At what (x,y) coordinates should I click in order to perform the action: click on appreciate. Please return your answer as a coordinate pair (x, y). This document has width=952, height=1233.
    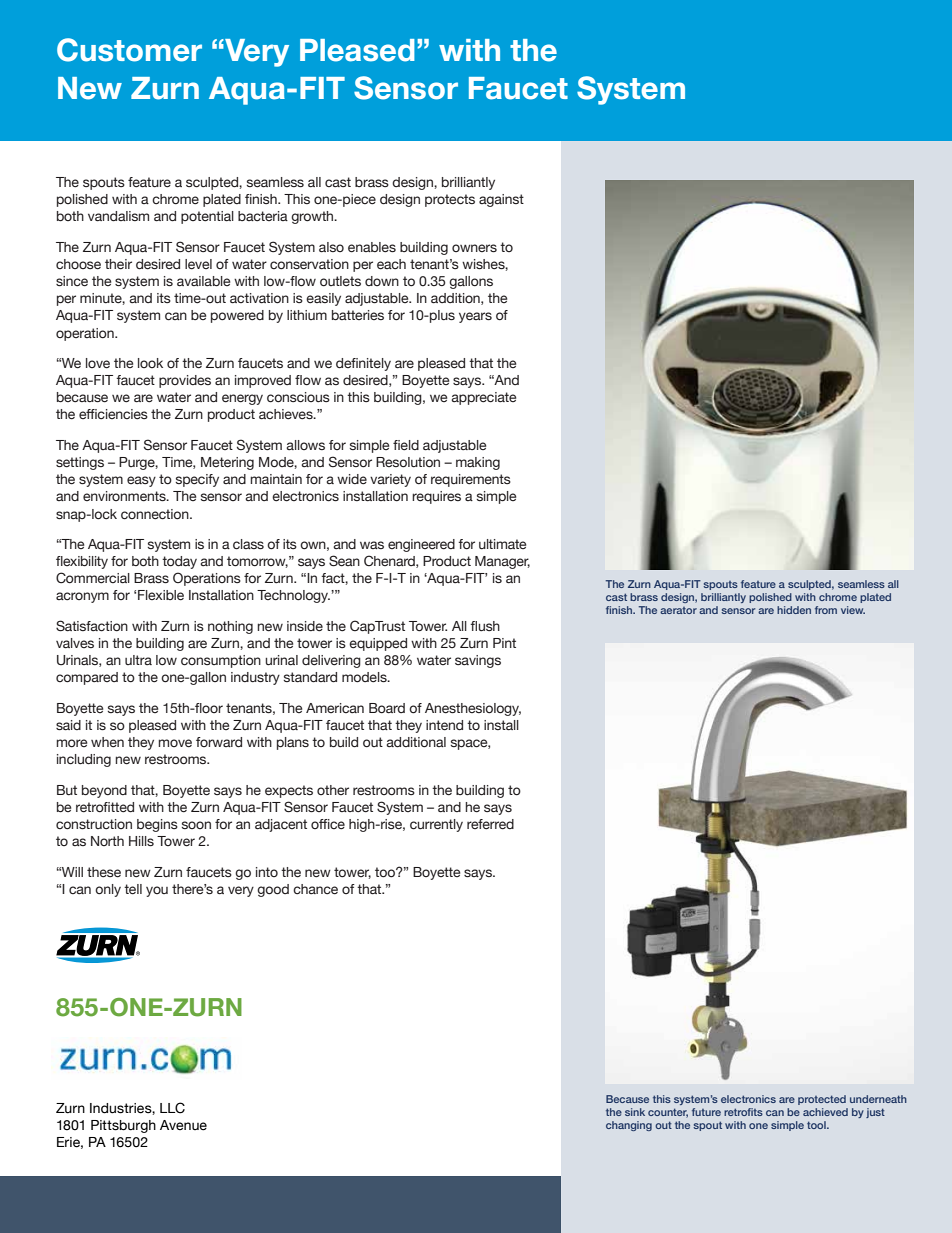
    Looking at the image, I should click on (483, 398).
